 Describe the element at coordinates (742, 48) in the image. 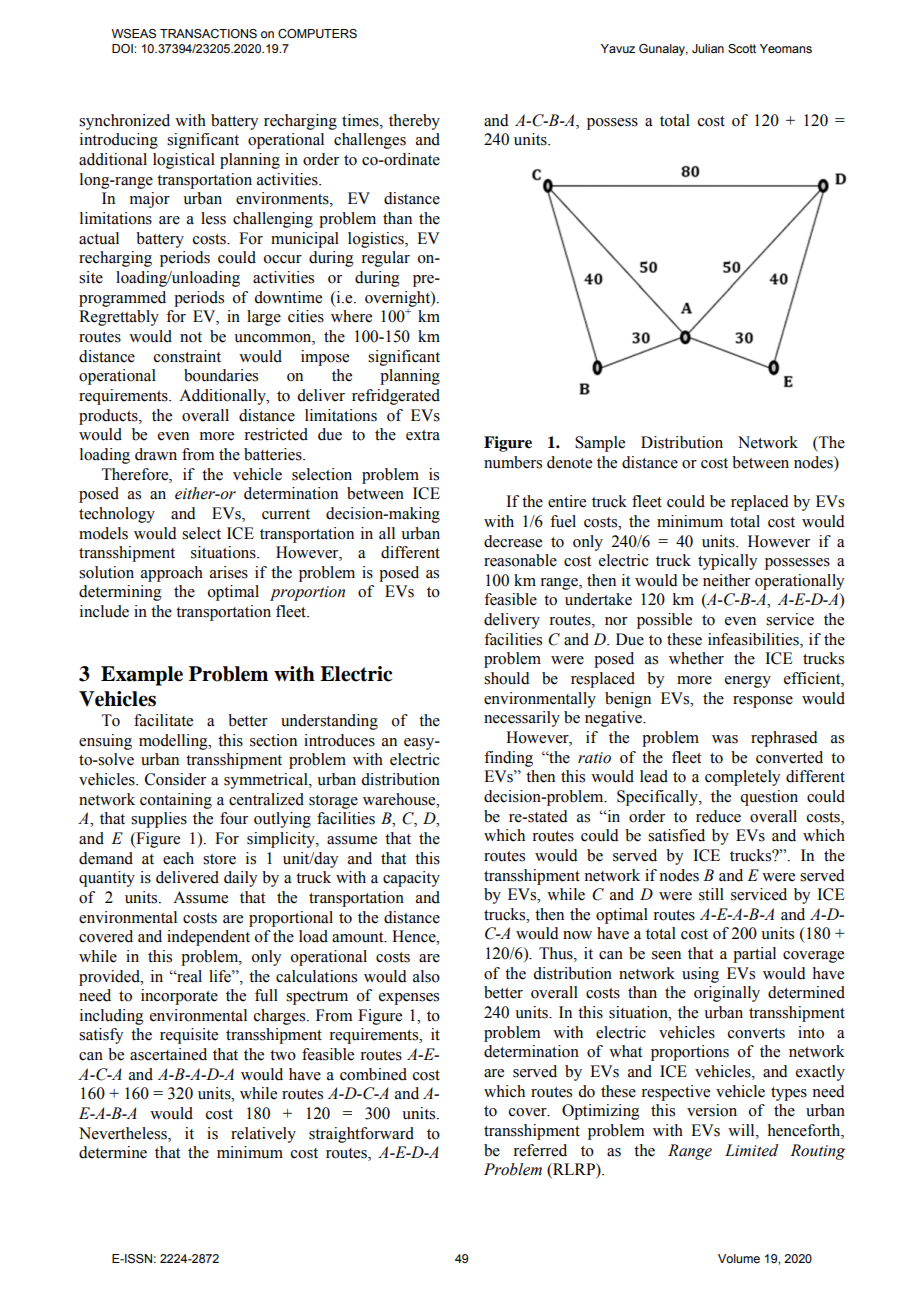

I see `Scott` at that location.
